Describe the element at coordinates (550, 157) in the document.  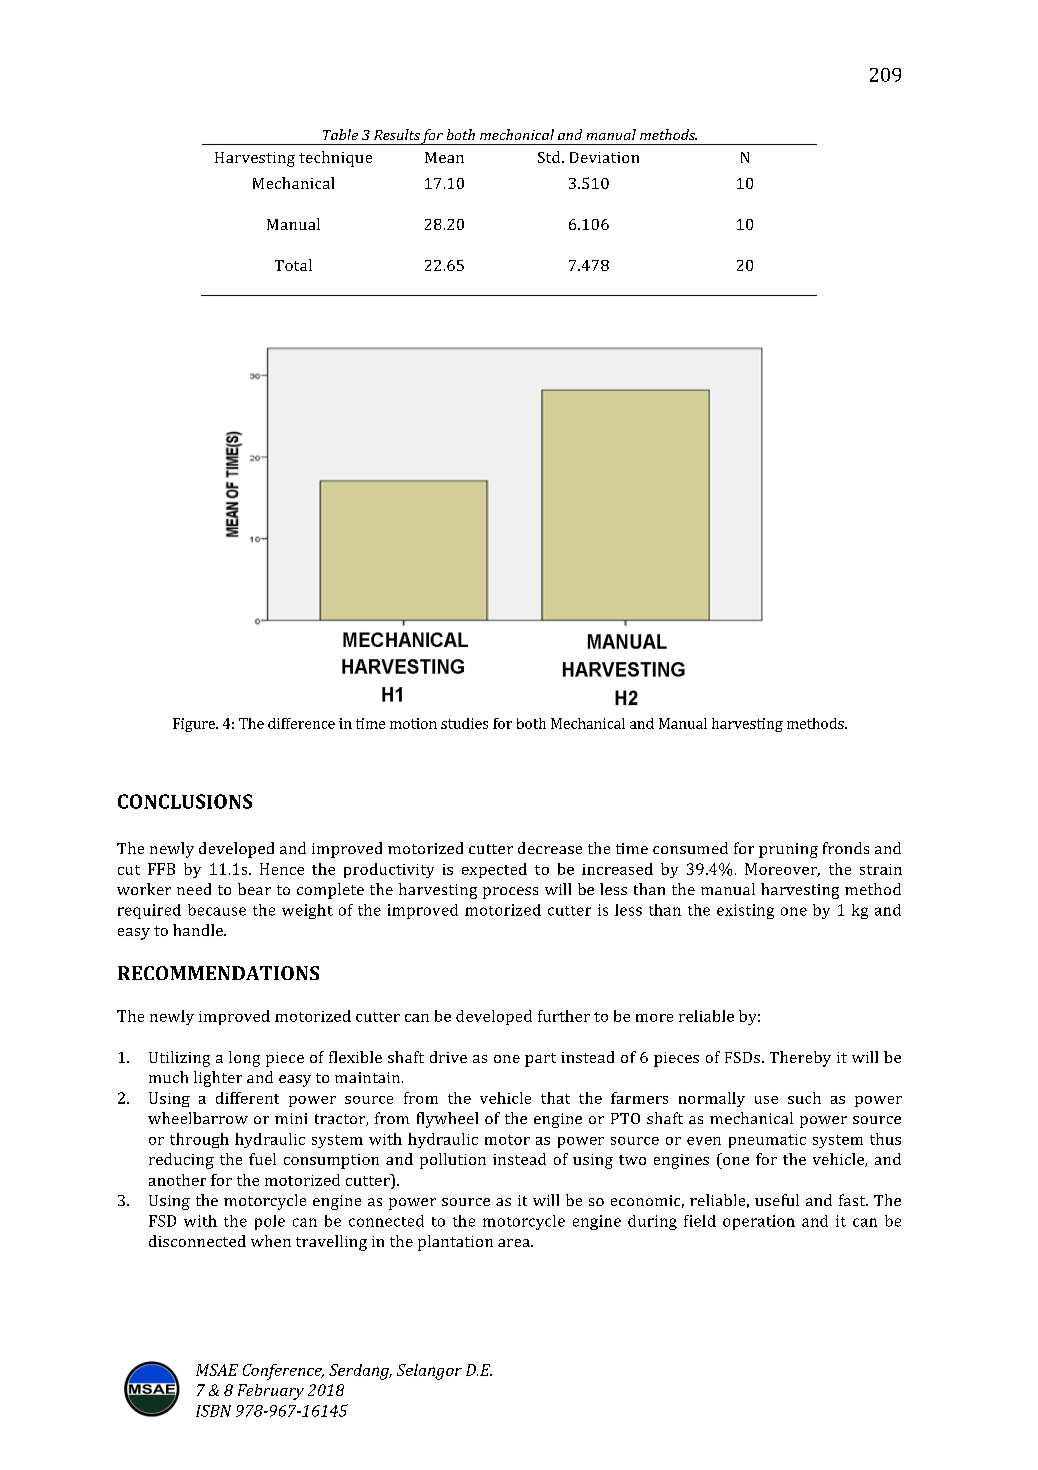
I see `Std` at that location.
